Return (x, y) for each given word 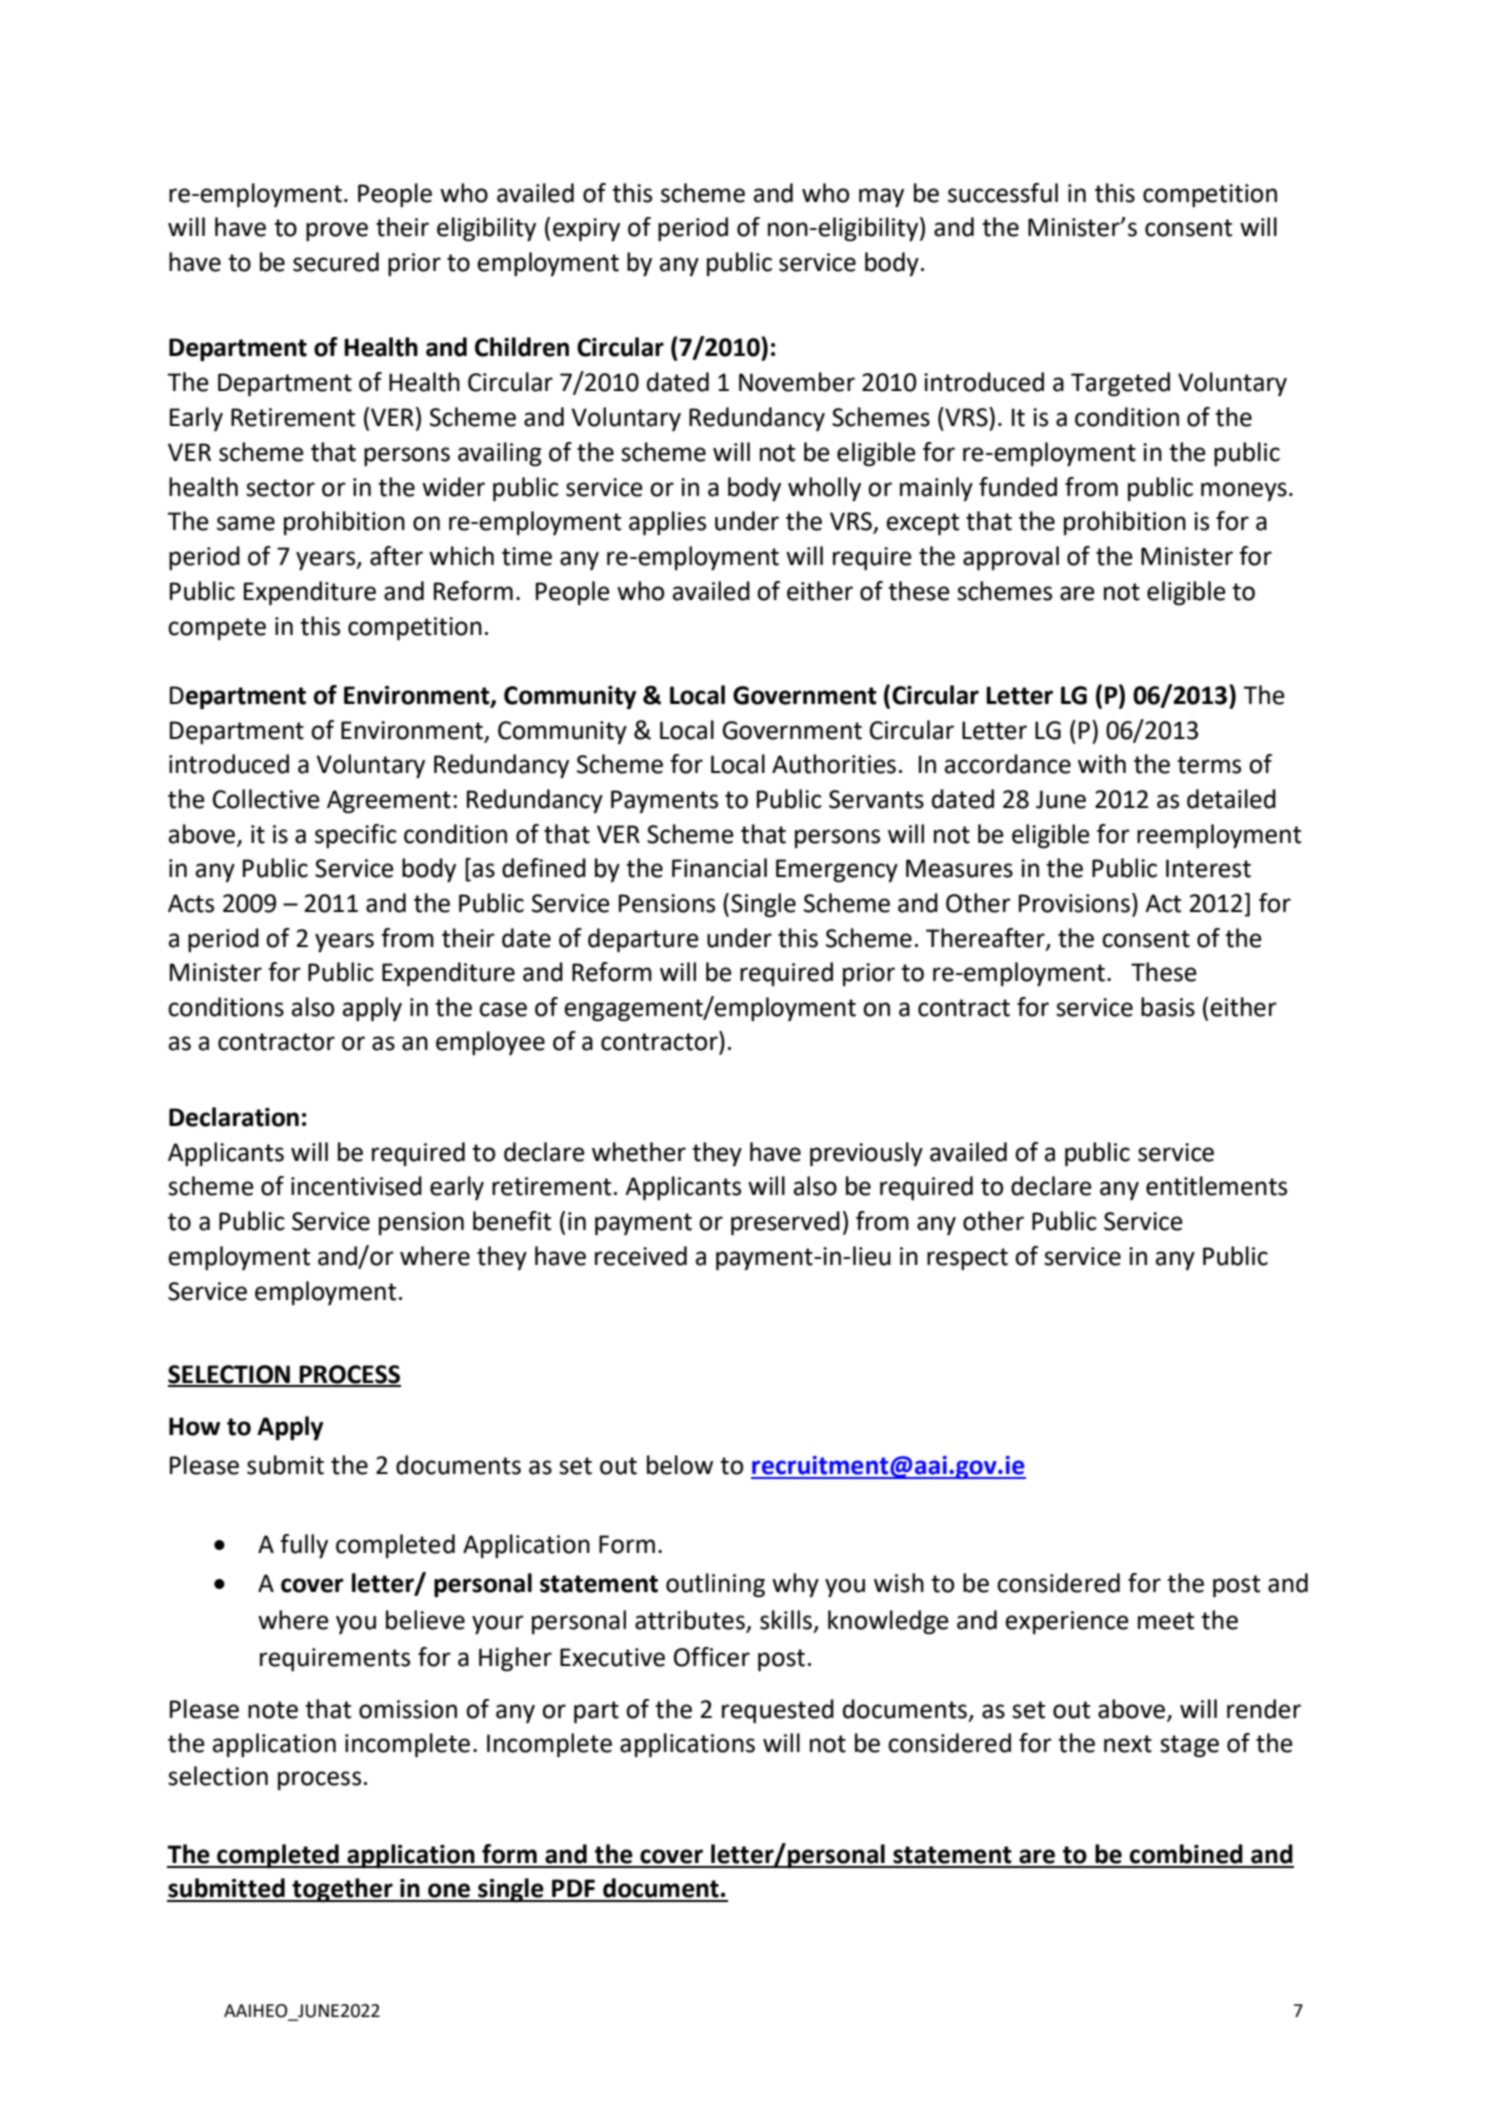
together (342, 1890)
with (1102, 764)
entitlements (1216, 1186)
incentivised (356, 1186)
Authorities (834, 764)
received (641, 1256)
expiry (586, 230)
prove (337, 231)
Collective (266, 799)
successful (1003, 193)
